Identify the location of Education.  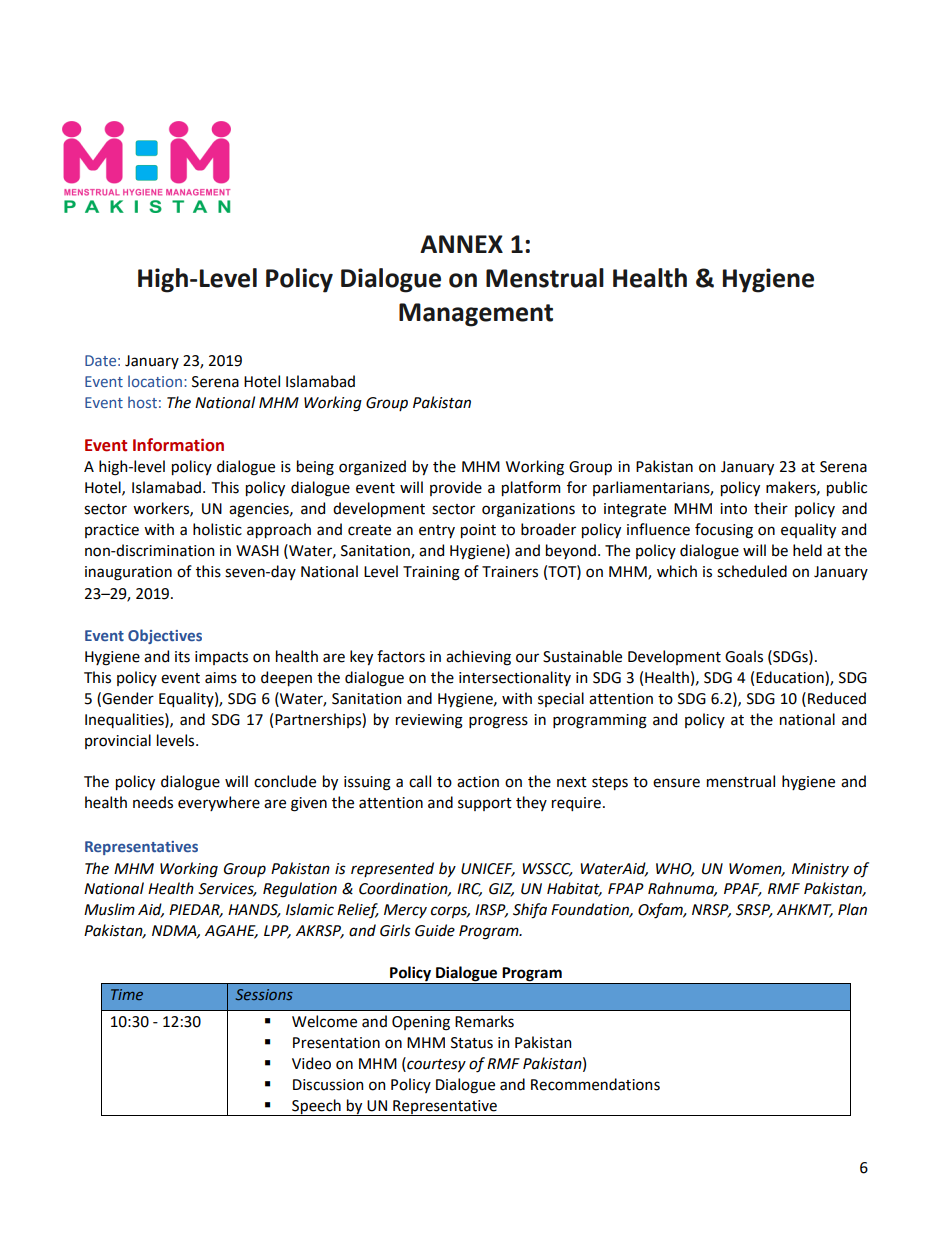
(791, 677).
